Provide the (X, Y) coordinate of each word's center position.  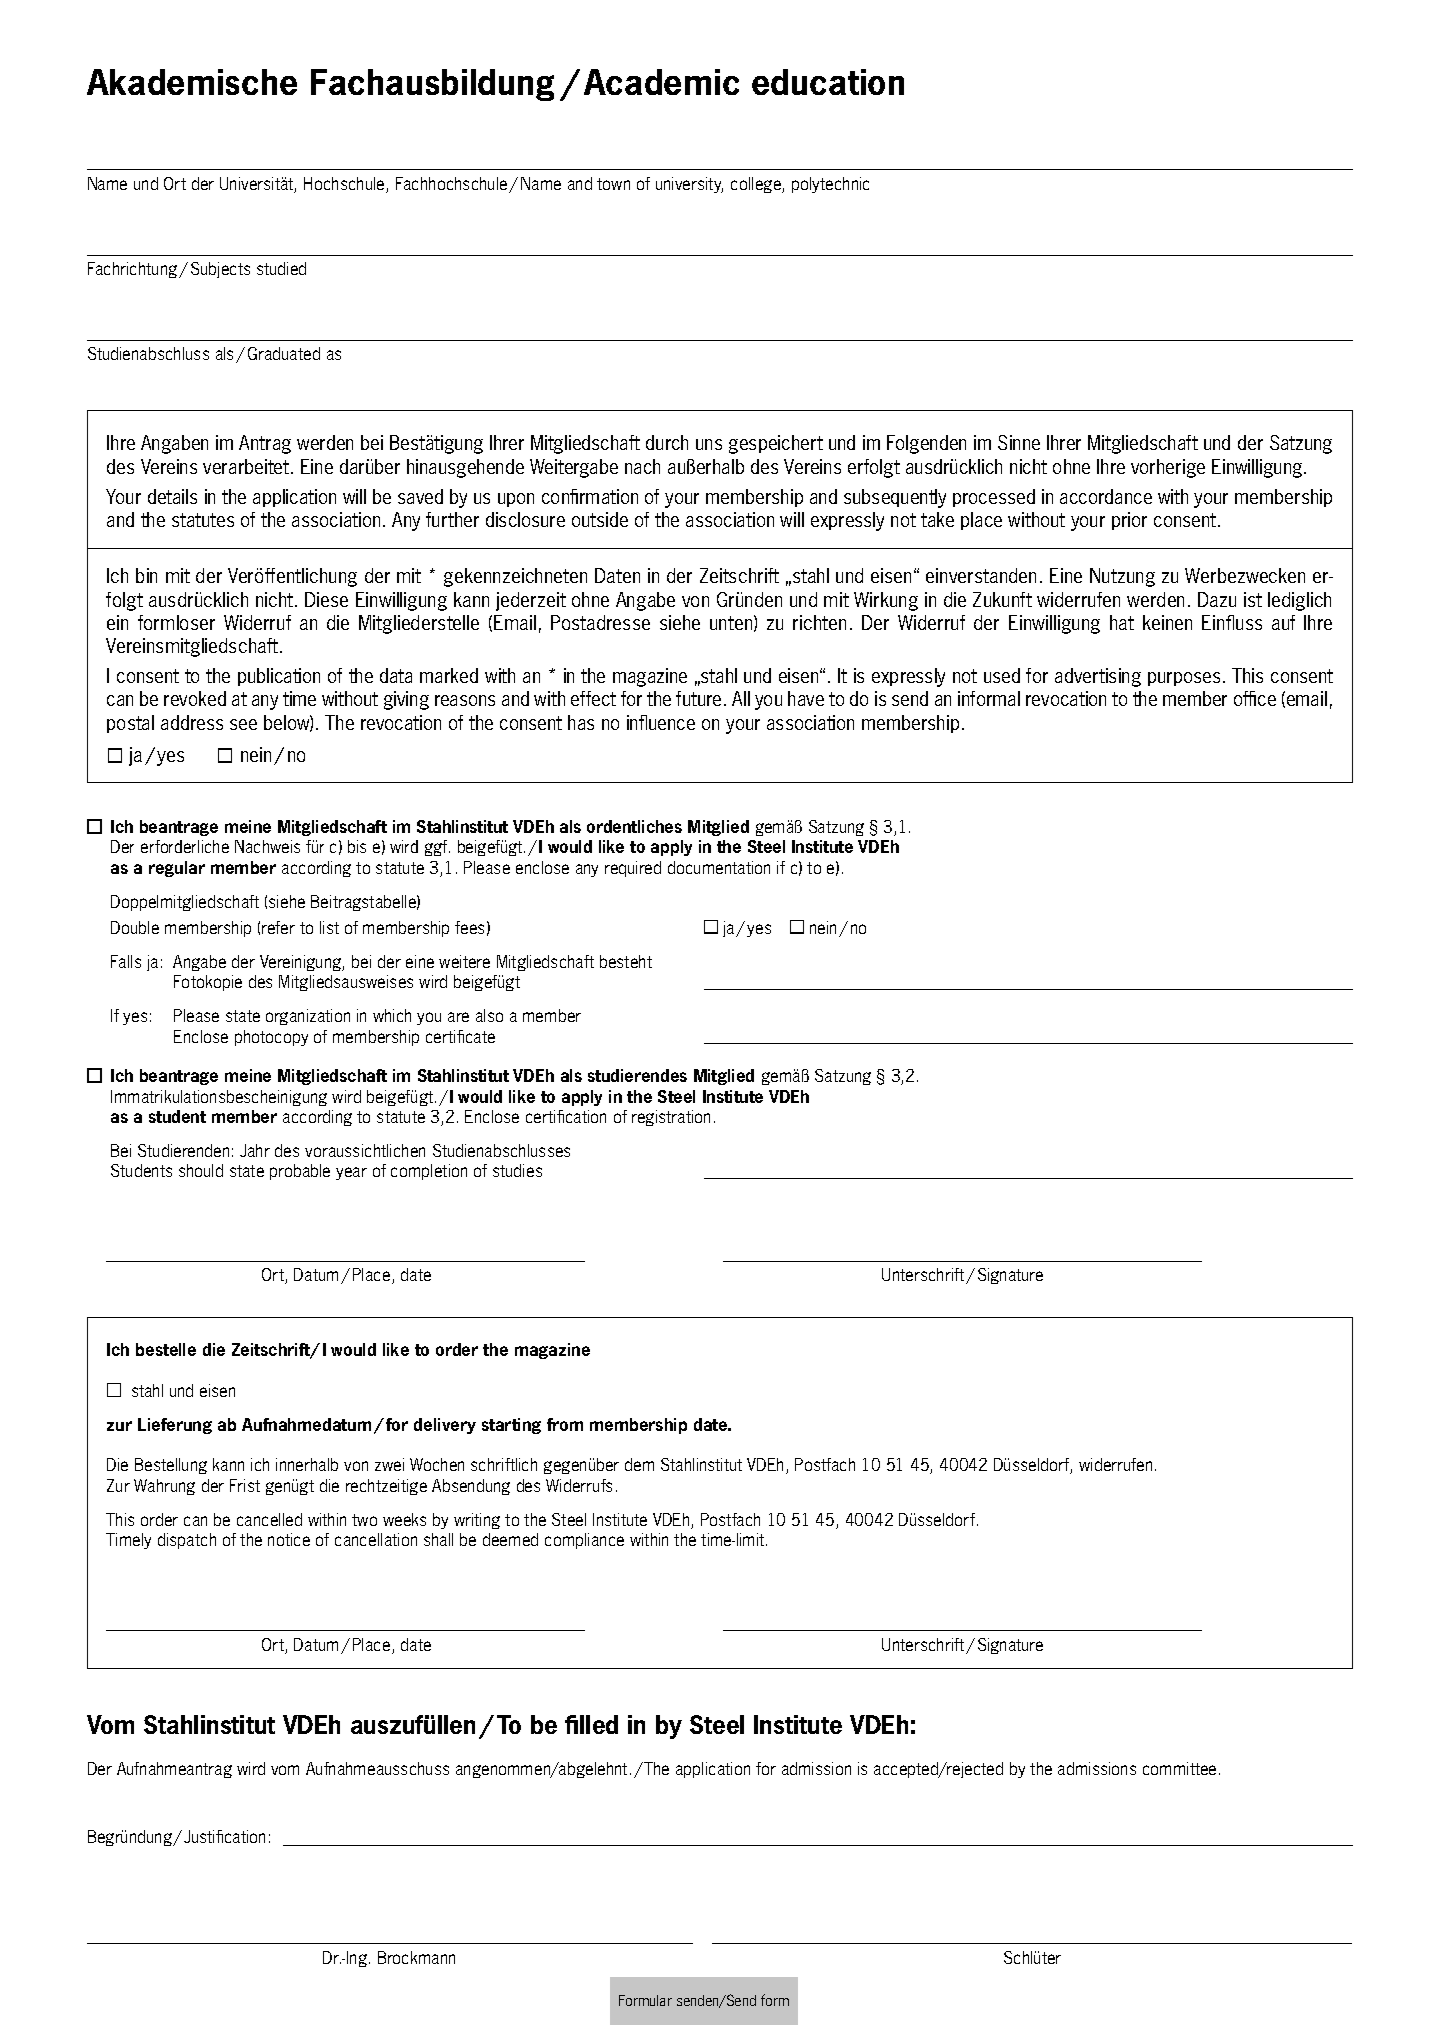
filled (591, 1724)
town (613, 184)
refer (278, 927)
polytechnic (830, 185)
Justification (224, 1836)
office (1255, 698)
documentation (719, 867)
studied (281, 268)
